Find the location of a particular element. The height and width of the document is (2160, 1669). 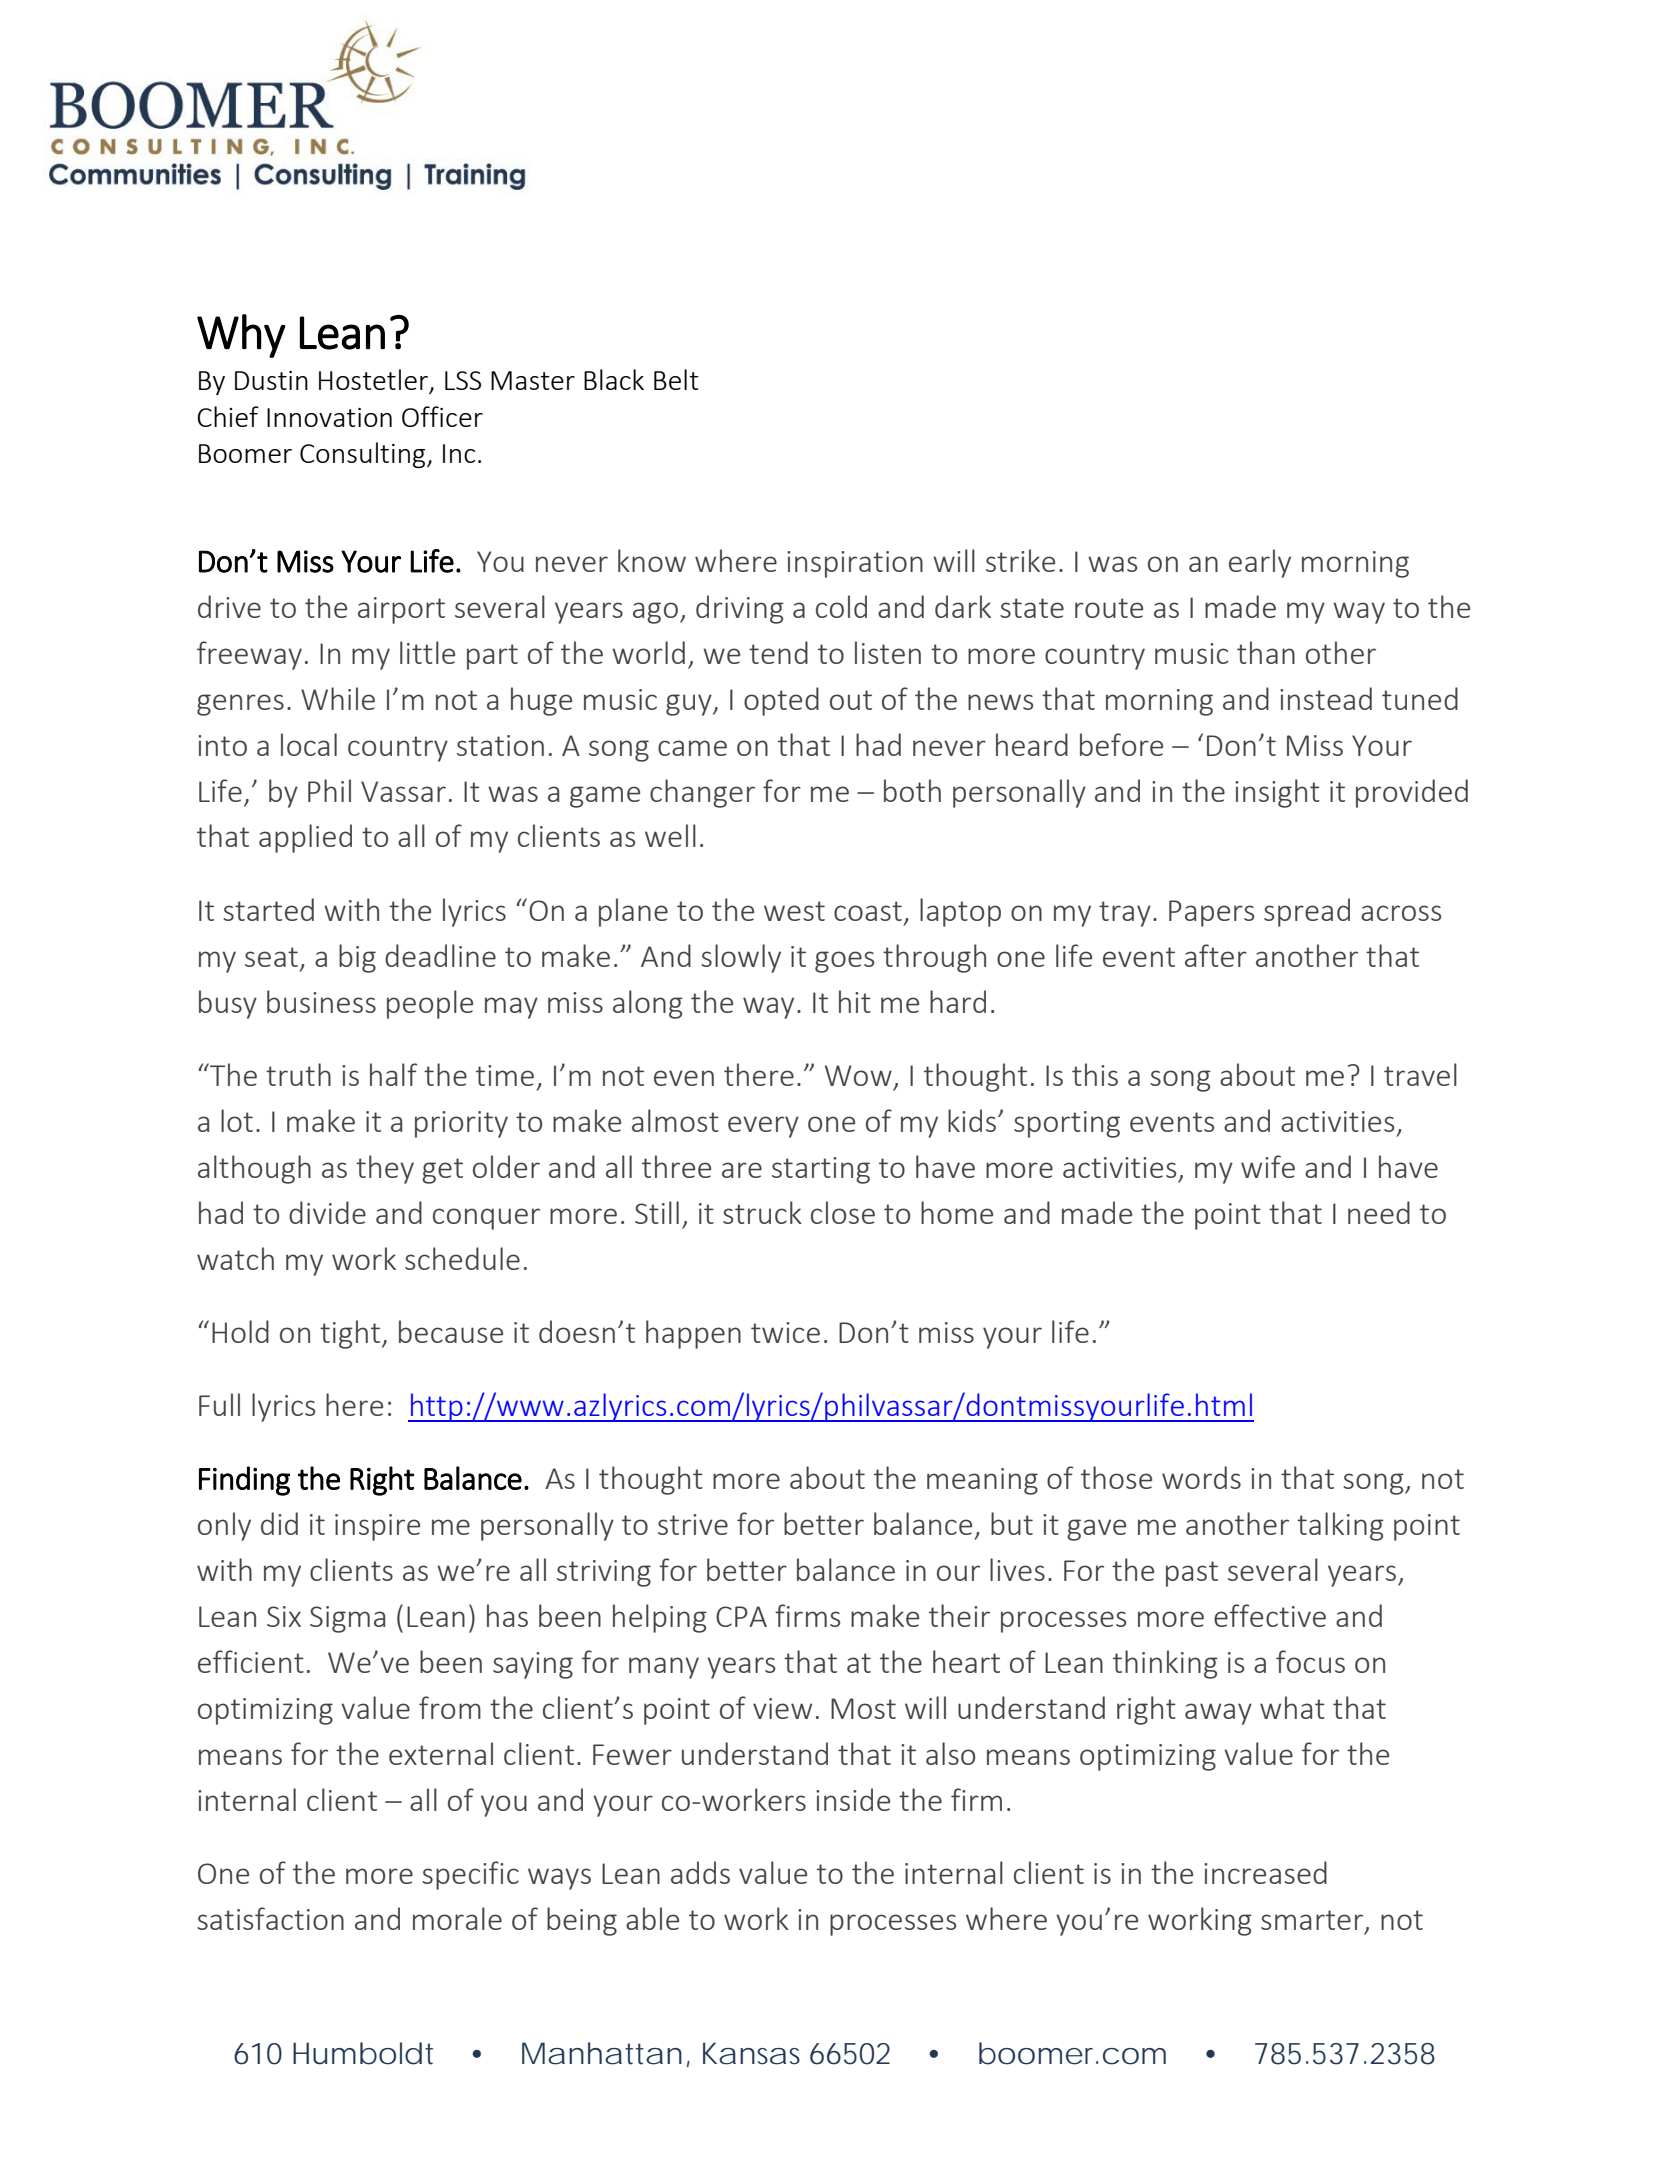

Belt is located at coordinates (676, 379).
